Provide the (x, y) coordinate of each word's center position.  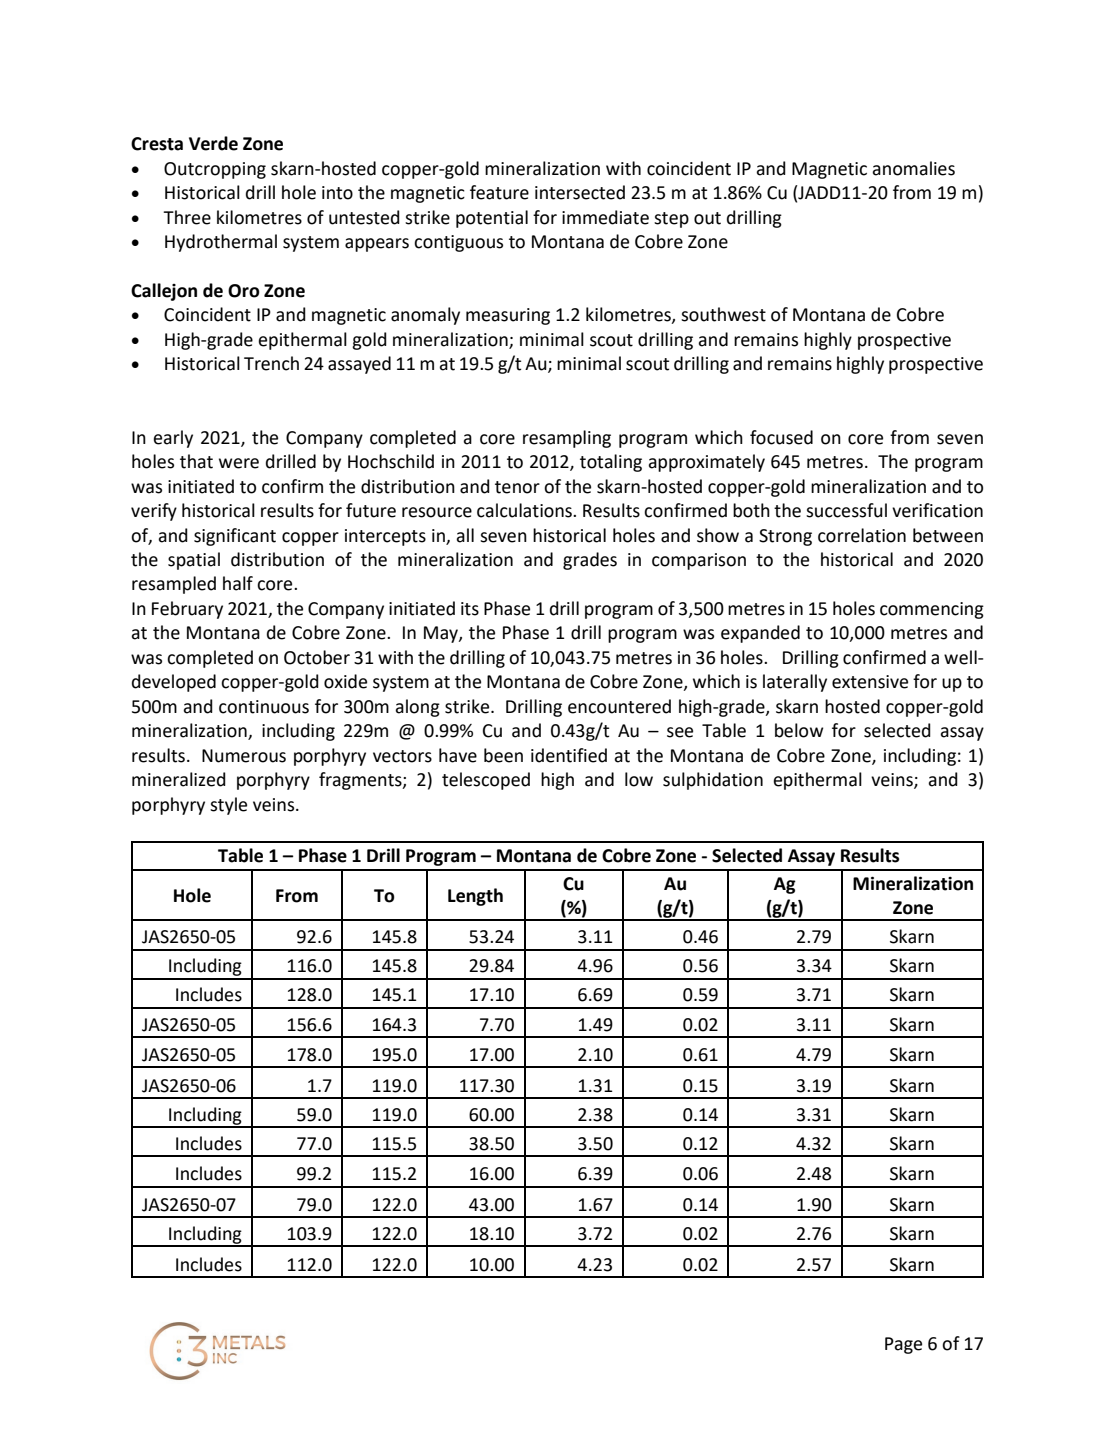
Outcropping (215, 170)
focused (781, 437)
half (238, 583)
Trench (271, 363)
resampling (567, 439)
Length (475, 897)
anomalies (913, 168)
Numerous (244, 756)
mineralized (179, 779)
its (470, 609)
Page (903, 1345)
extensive (870, 682)
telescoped (486, 781)
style (228, 806)
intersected (580, 192)
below (799, 730)
